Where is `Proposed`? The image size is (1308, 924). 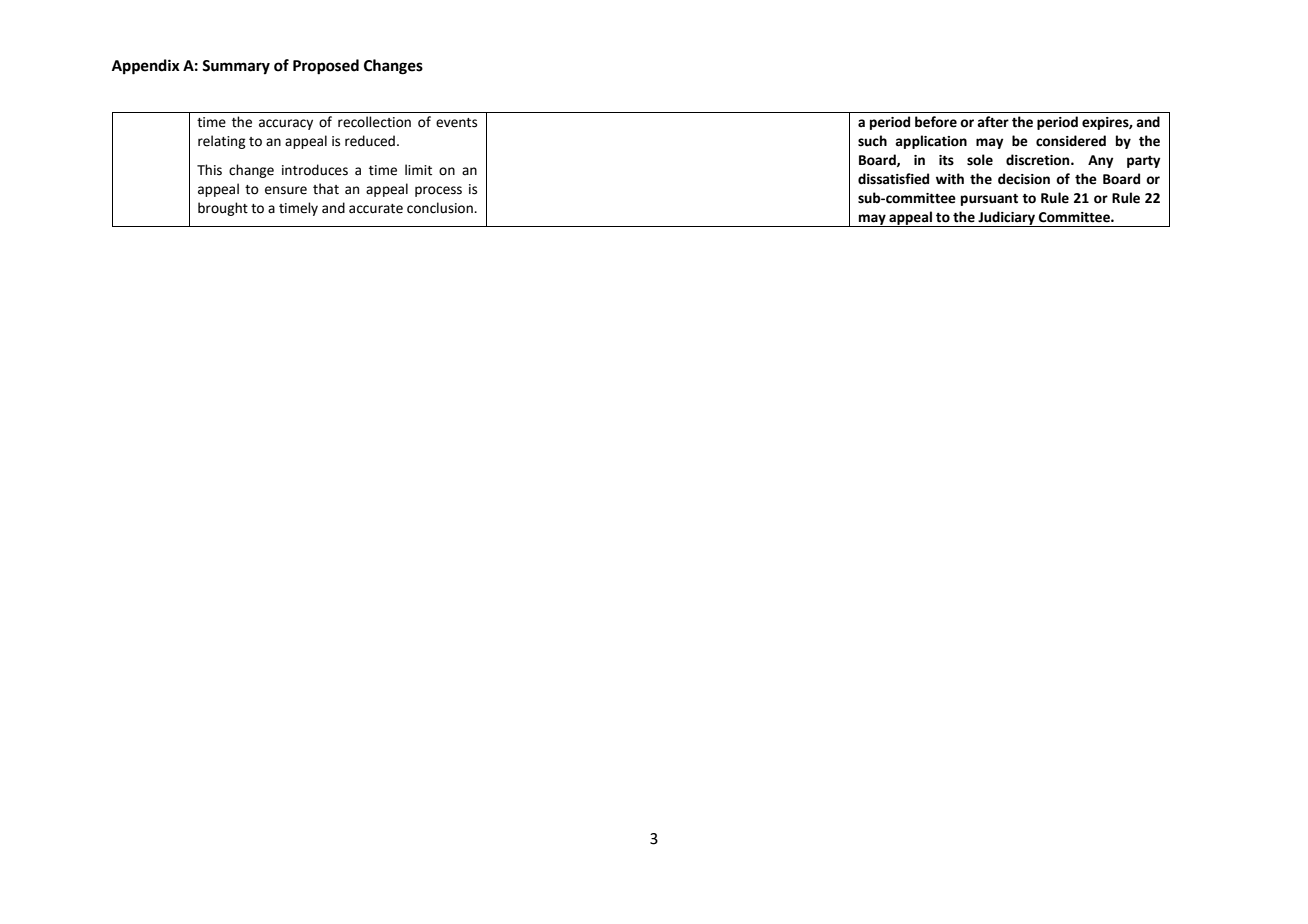
Proposed is located at coordinates (326, 67).
